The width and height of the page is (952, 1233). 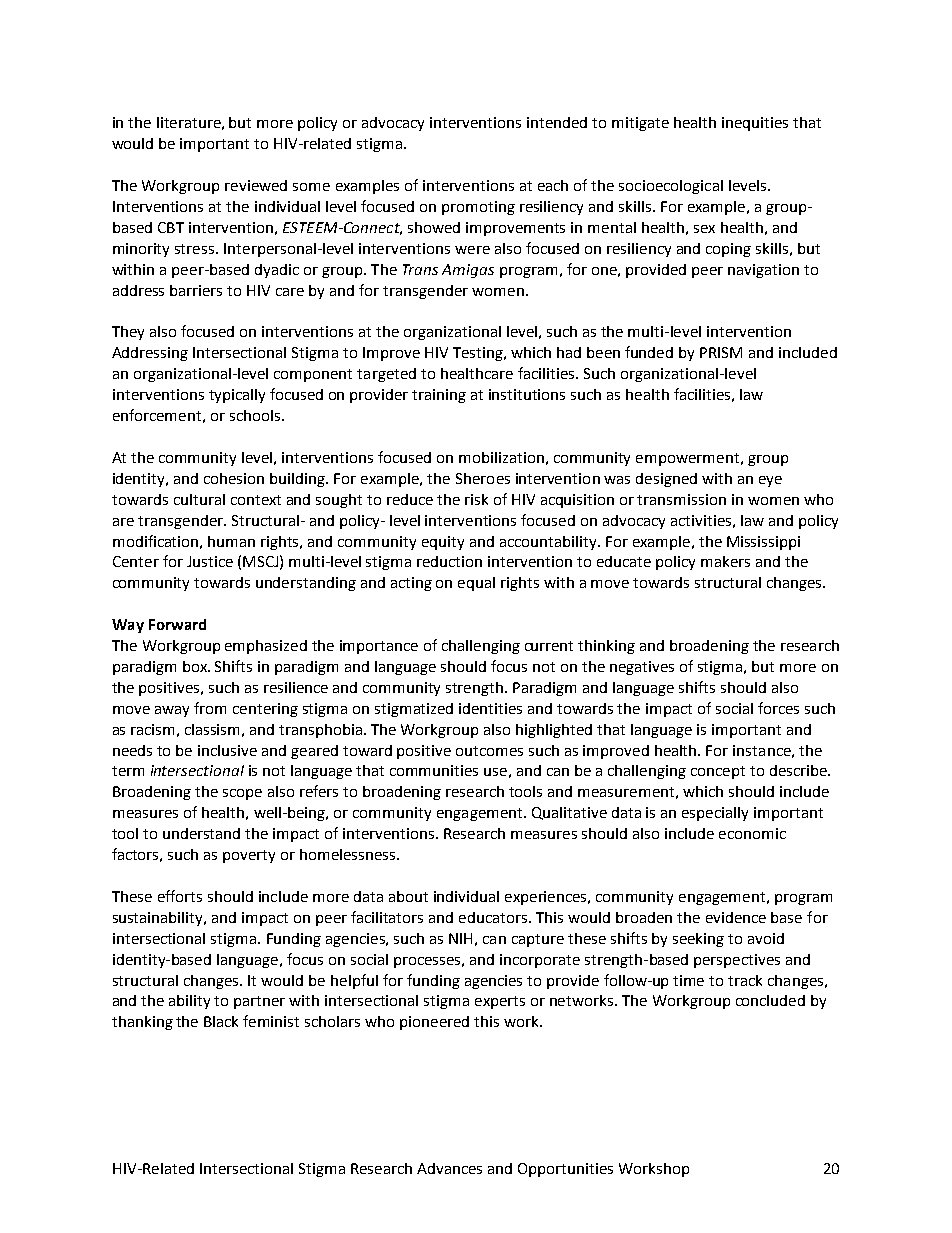 I want to click on Advances, so click(x=449, y=1168).
